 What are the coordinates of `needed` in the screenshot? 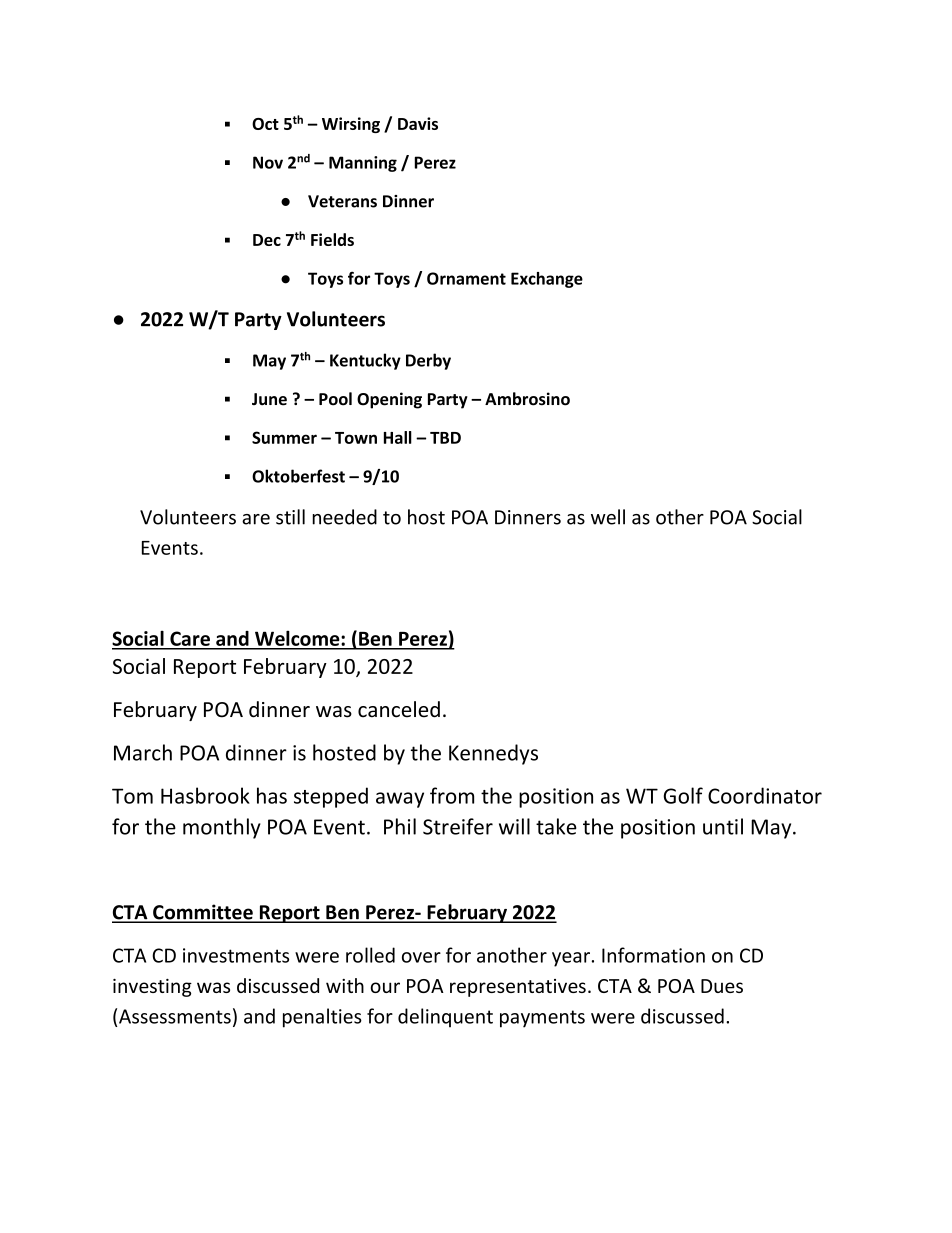 It's located at (344, 517).
